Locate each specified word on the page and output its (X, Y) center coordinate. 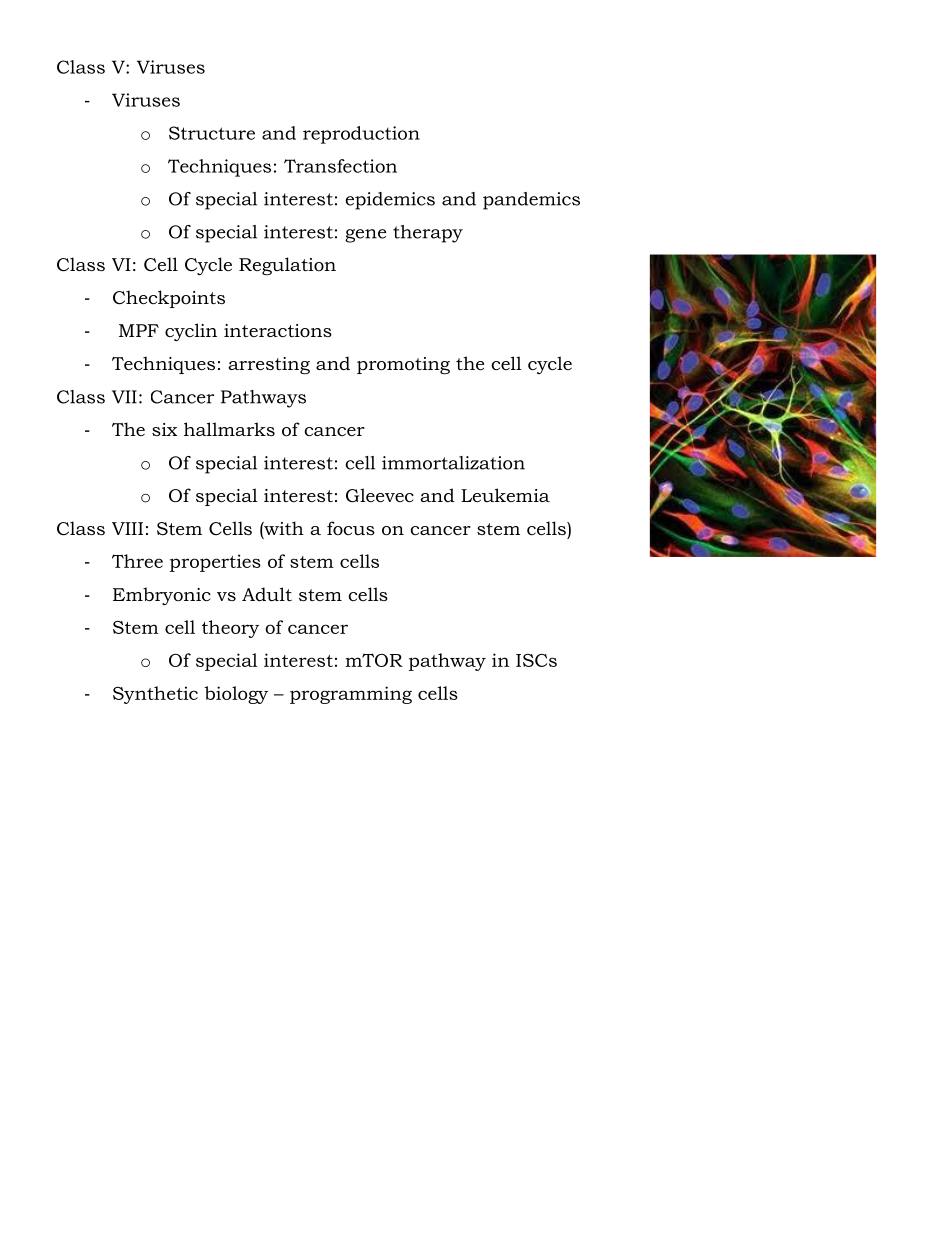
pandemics (531, 201)
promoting (403, 365)
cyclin (191, 332)
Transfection (340, 166)
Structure (212, 133)
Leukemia (505, 495)
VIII (127, 528)
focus (351, 528)
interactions (278, 331)
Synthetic (155, 695)
